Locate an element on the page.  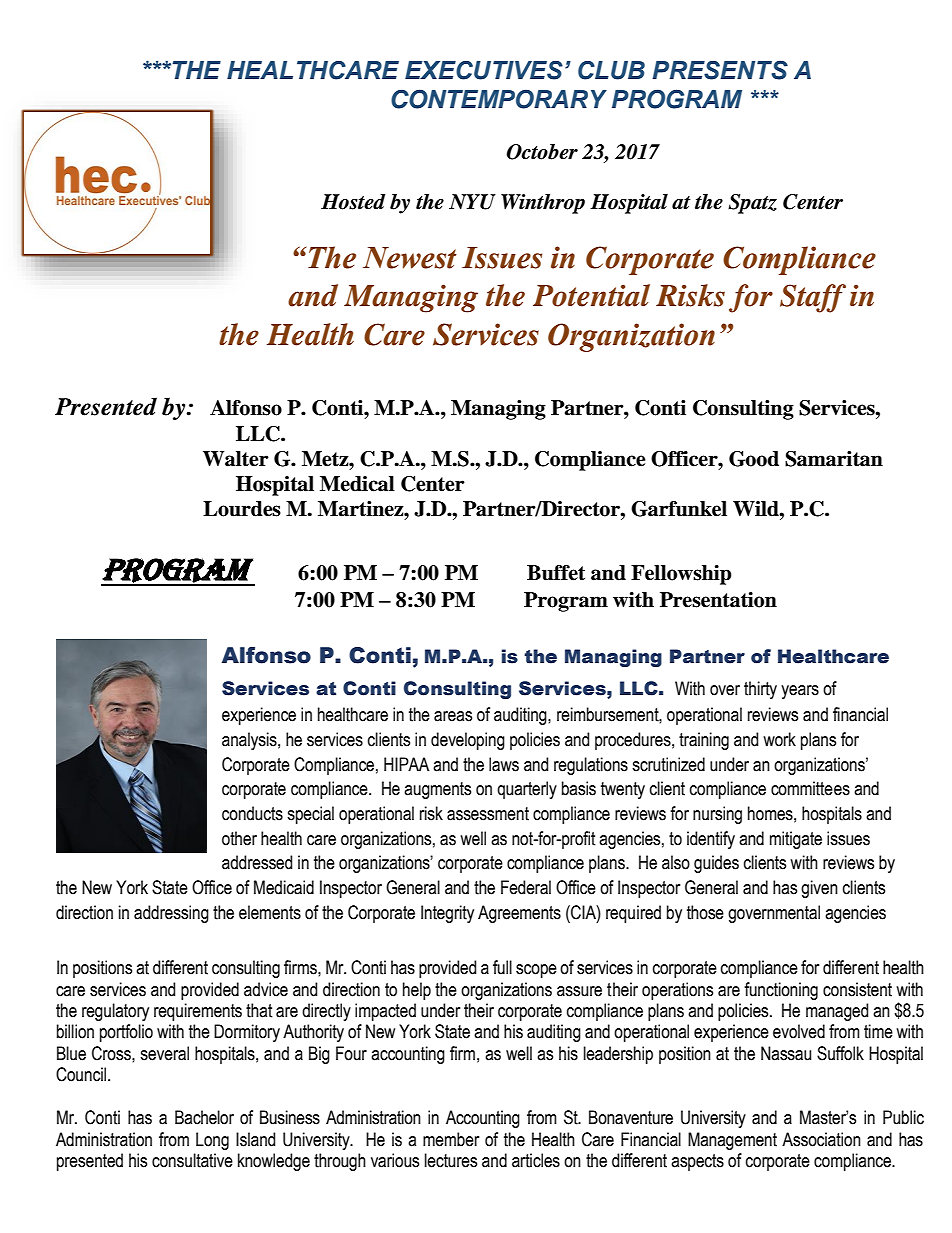
Samaritan is located at coordinates (834, 459).
